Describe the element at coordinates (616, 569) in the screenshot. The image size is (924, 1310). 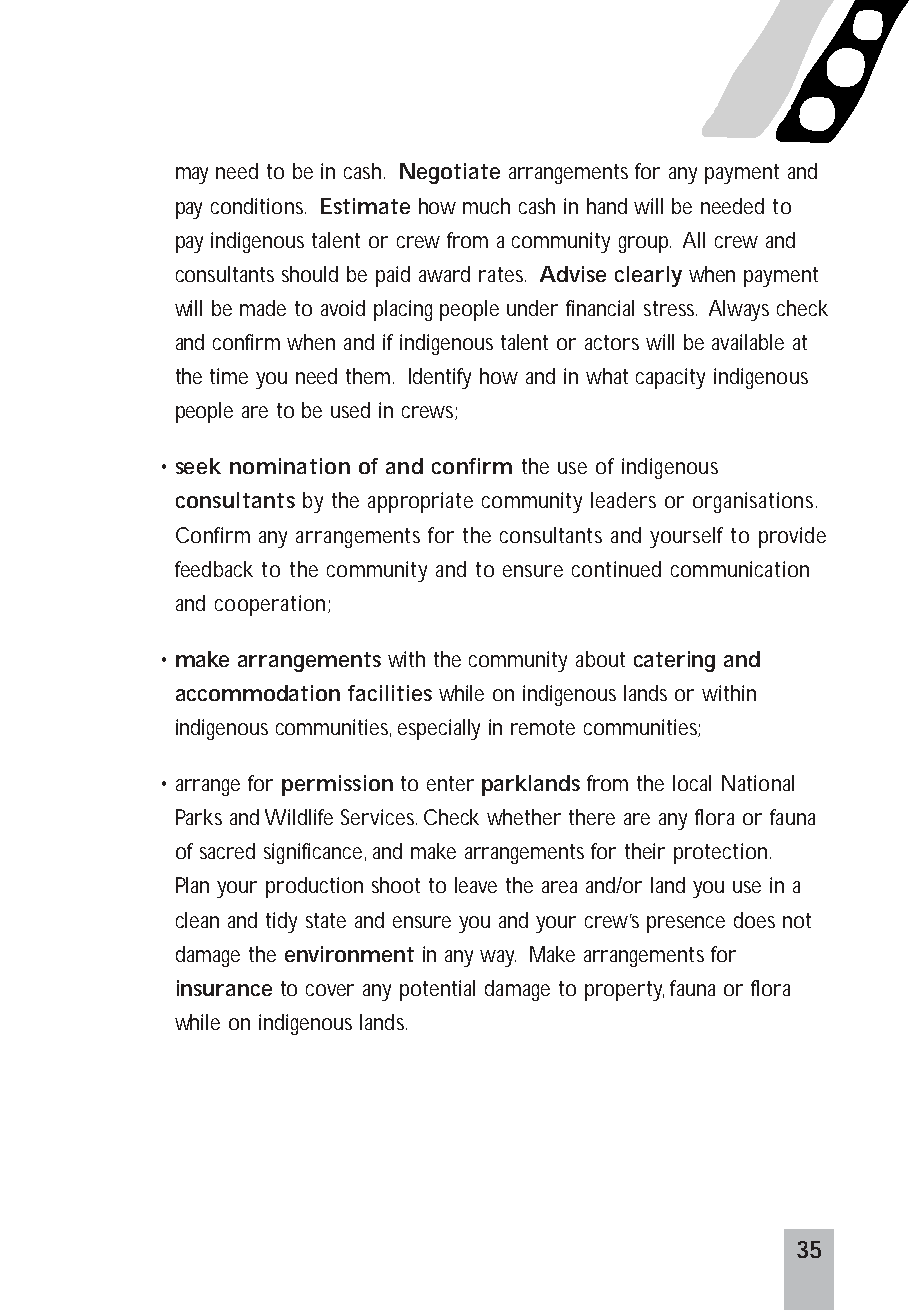
I see `continued` at that location.
